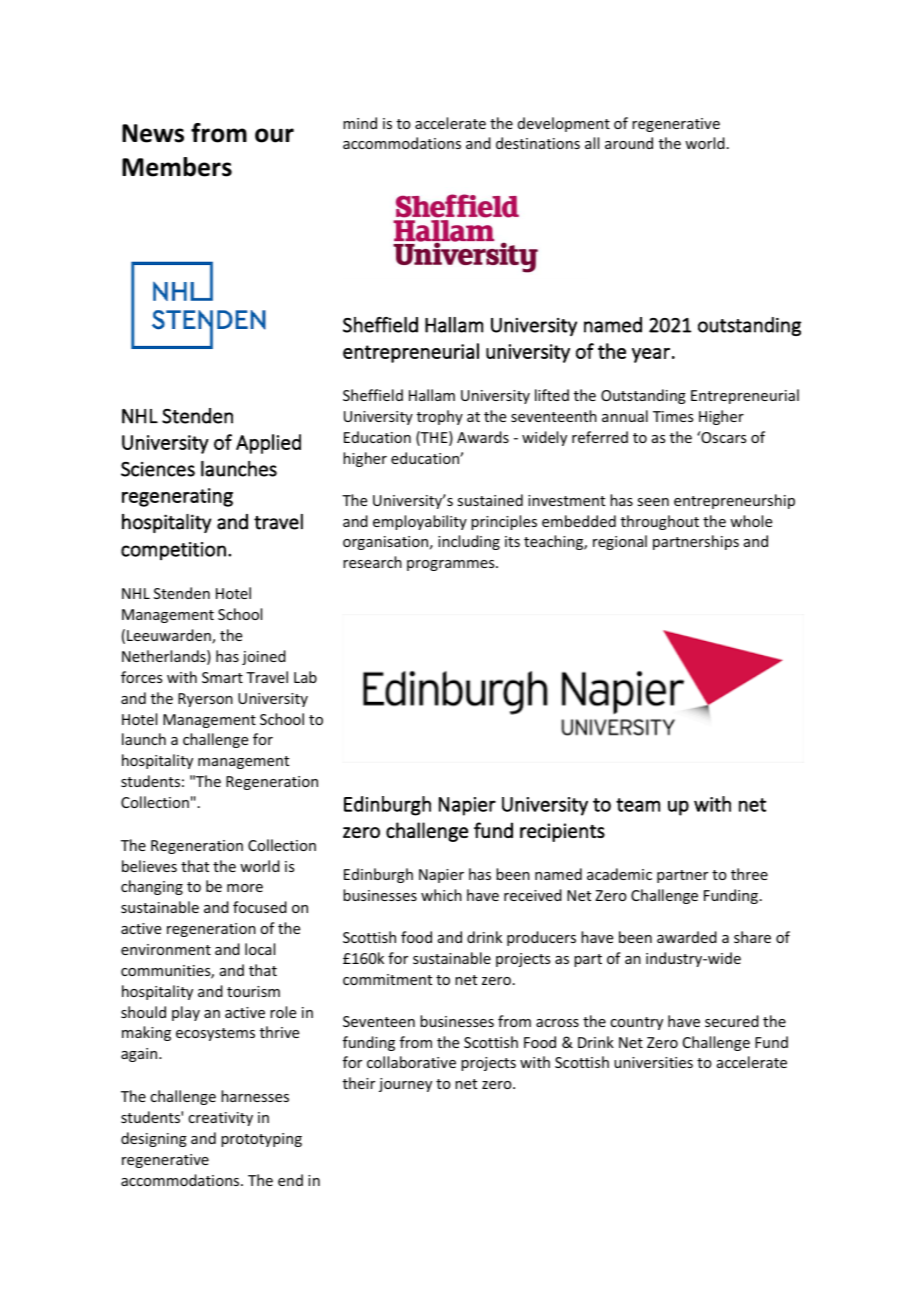 The height and width of the screenshot is (1308, 924). Describe the element at coordinates (629, 143) in the screenshot. I see `around` at that location.
